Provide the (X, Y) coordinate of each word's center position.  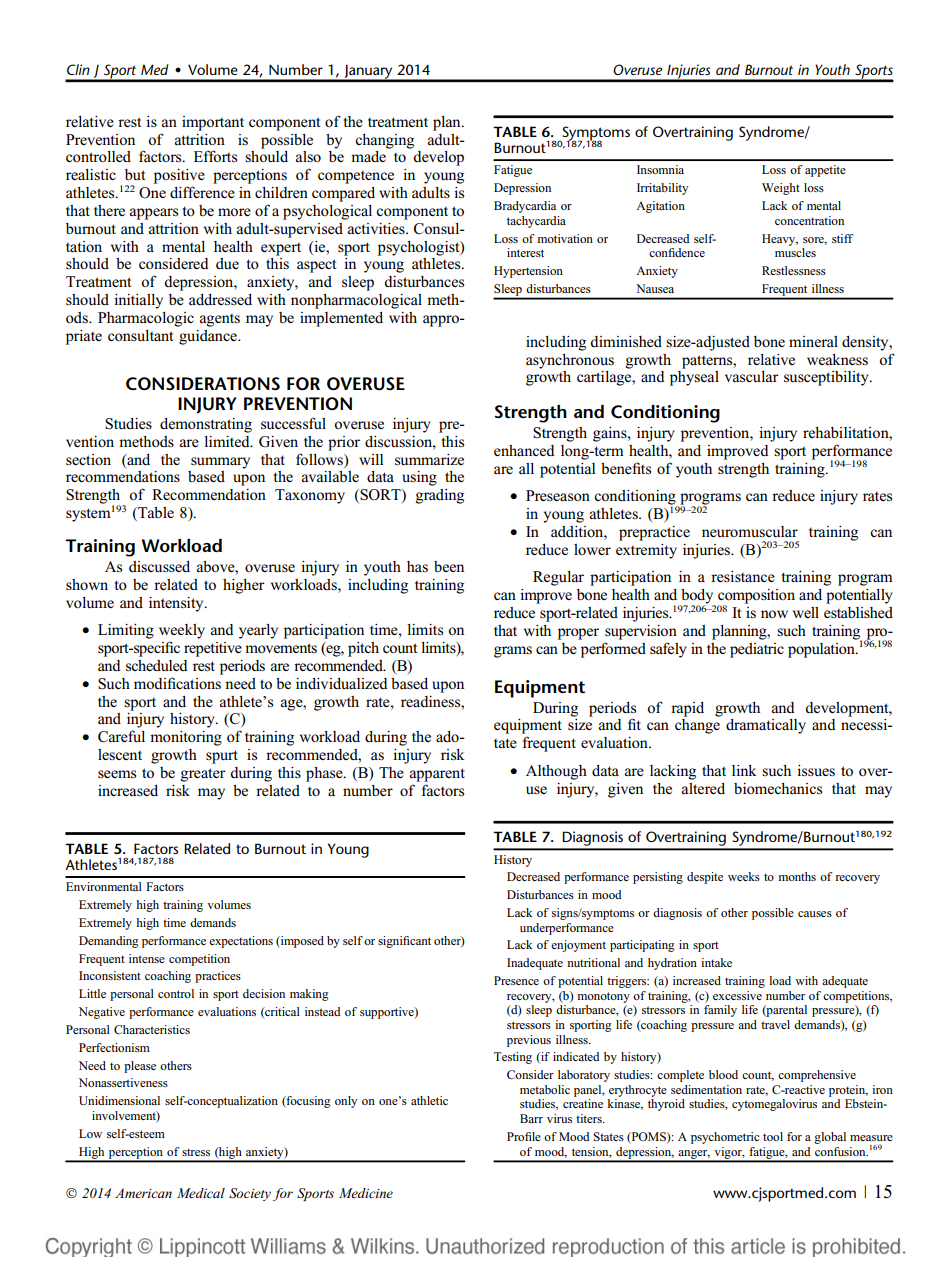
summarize (429, 459)
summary (220, 463)
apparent (437, 775)
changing (384, 141)
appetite (825, 171)
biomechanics (778, 788)
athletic (429, 1100)
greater (203, 775)
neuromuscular (750, 531)
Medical (201, 1193)
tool (773, 1136)
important (213, 123)
